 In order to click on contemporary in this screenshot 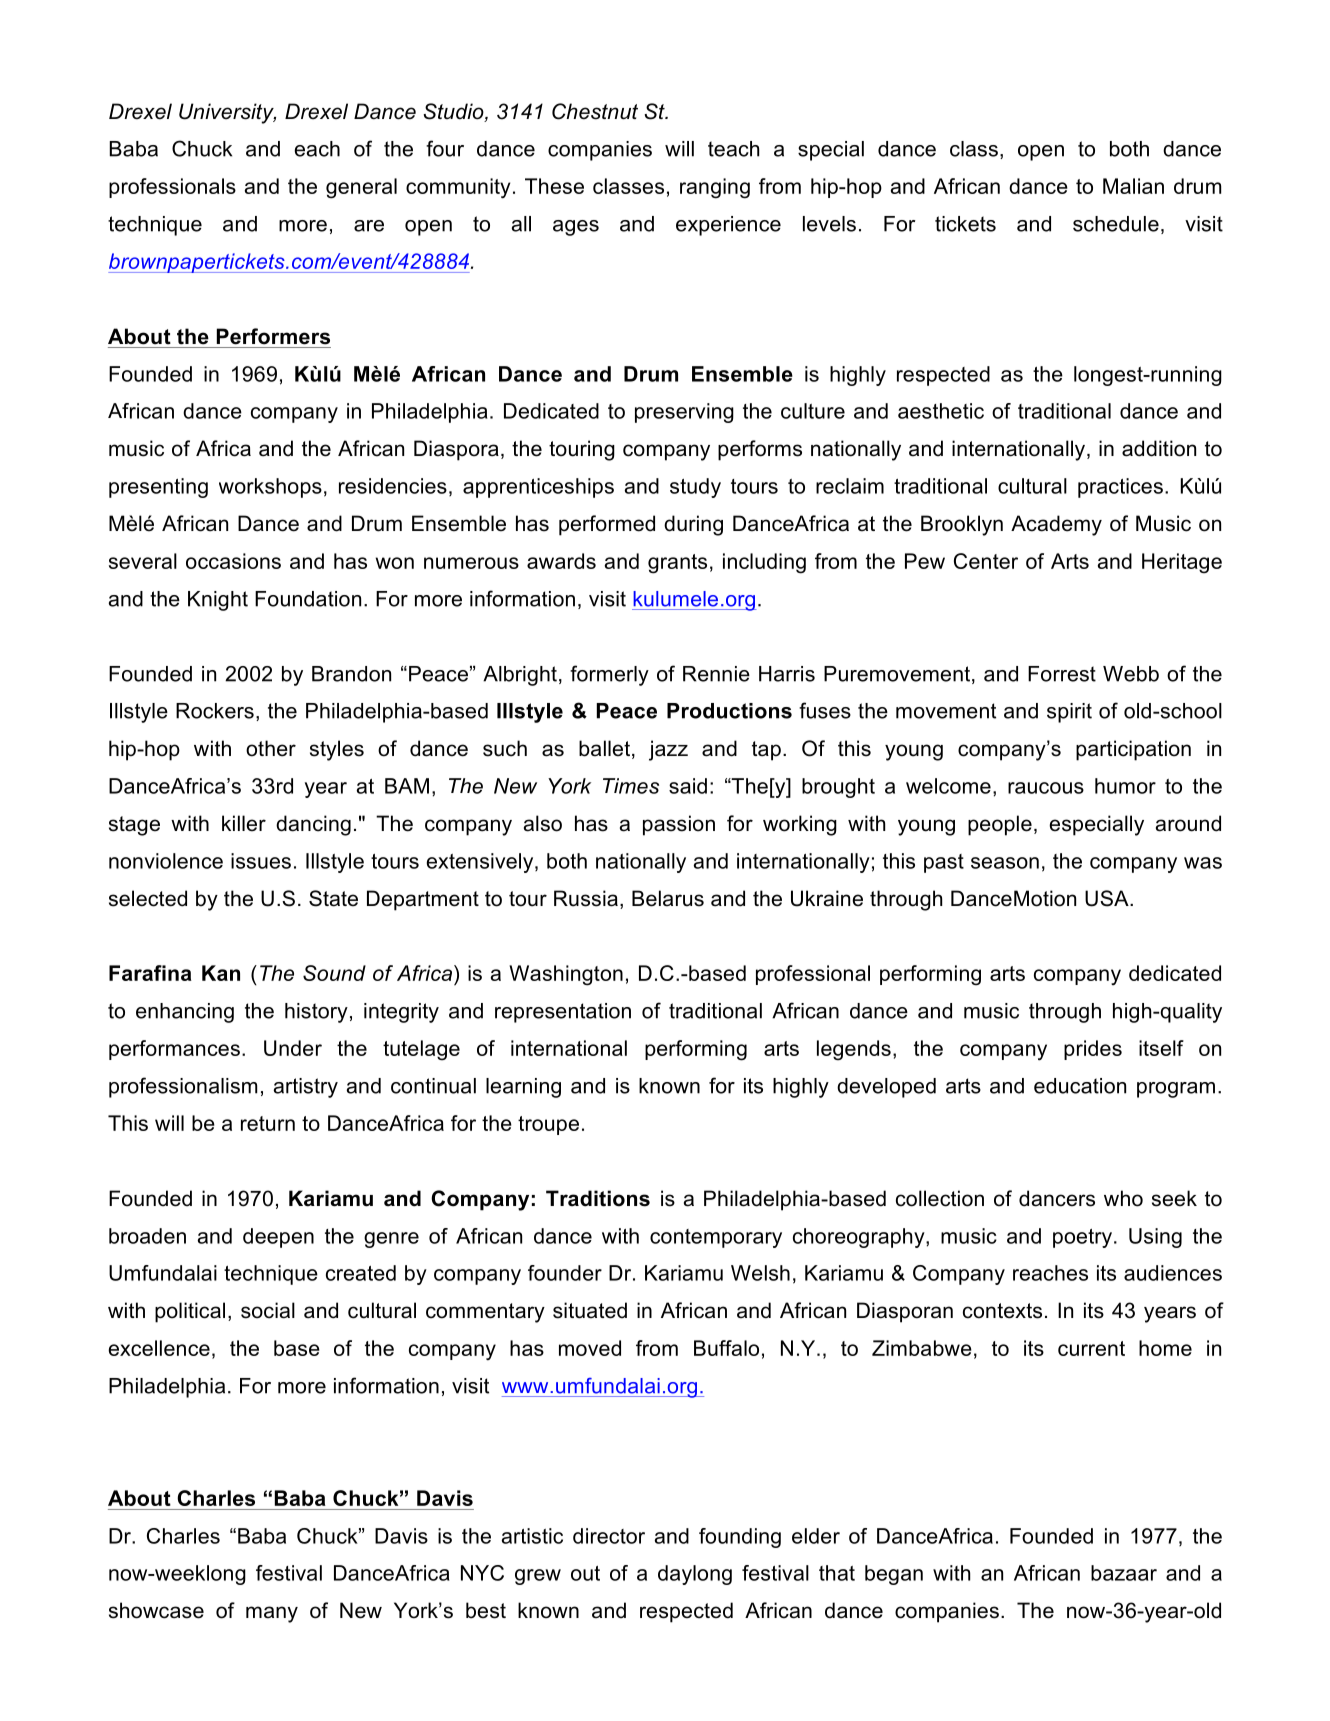, I will do `click(716, 1238)`.
